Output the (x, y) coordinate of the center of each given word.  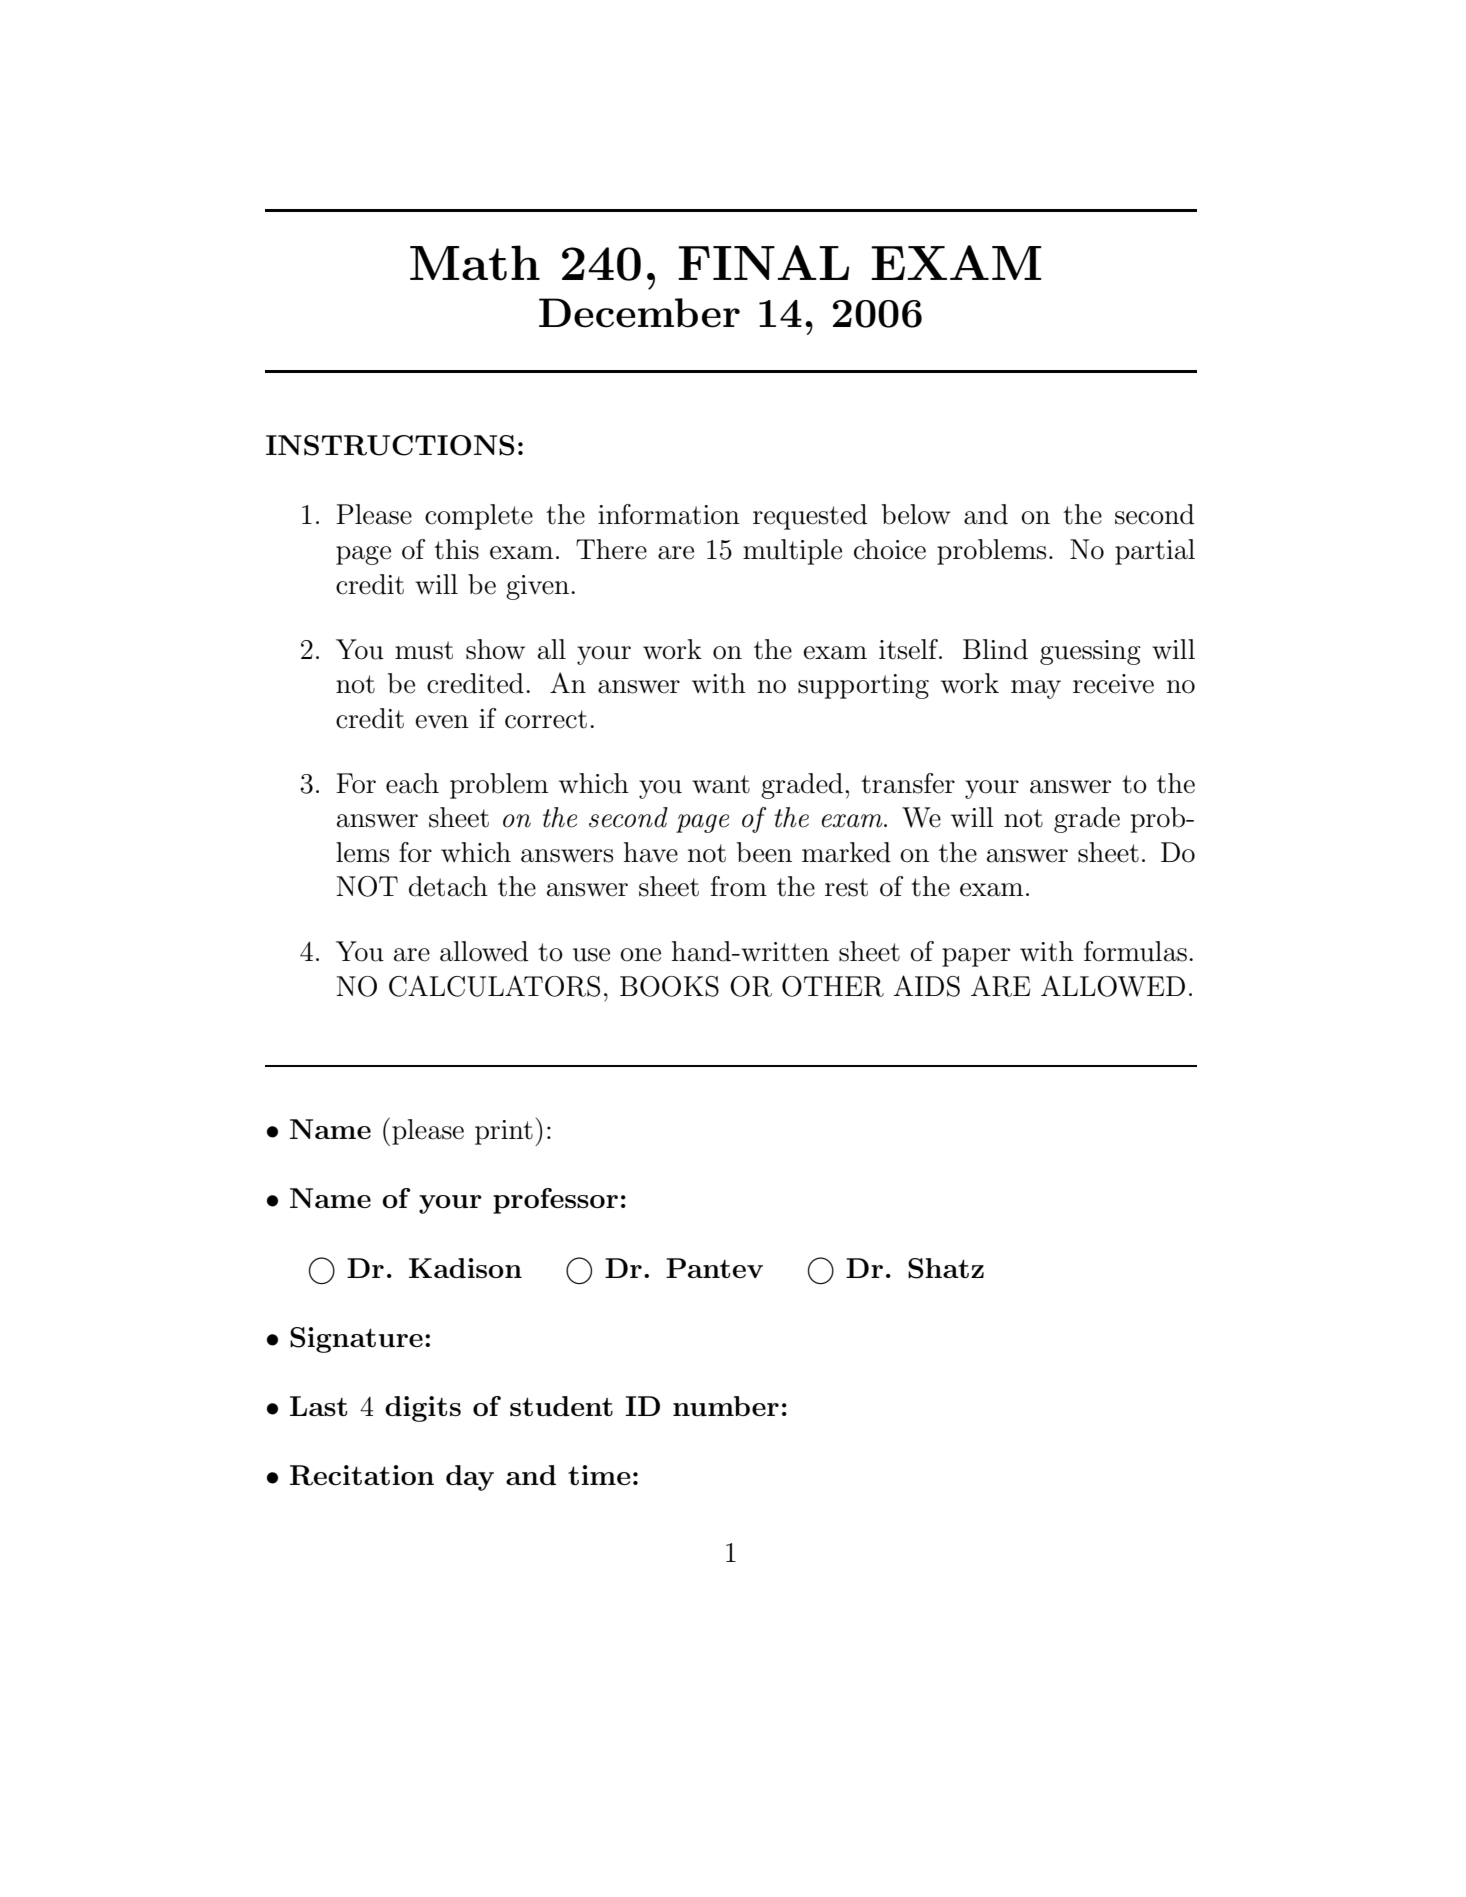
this (456, 549)
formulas (1135, 951)
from (739, 886)
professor (555, 1201)
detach (448, 886)
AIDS (927, 986)
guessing (1090, 652)
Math (475, 263)
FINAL (763, 262)
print (504, 1132)
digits (423, 1409)
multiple (792, 552)
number (726, 1406)
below (916, 514)
